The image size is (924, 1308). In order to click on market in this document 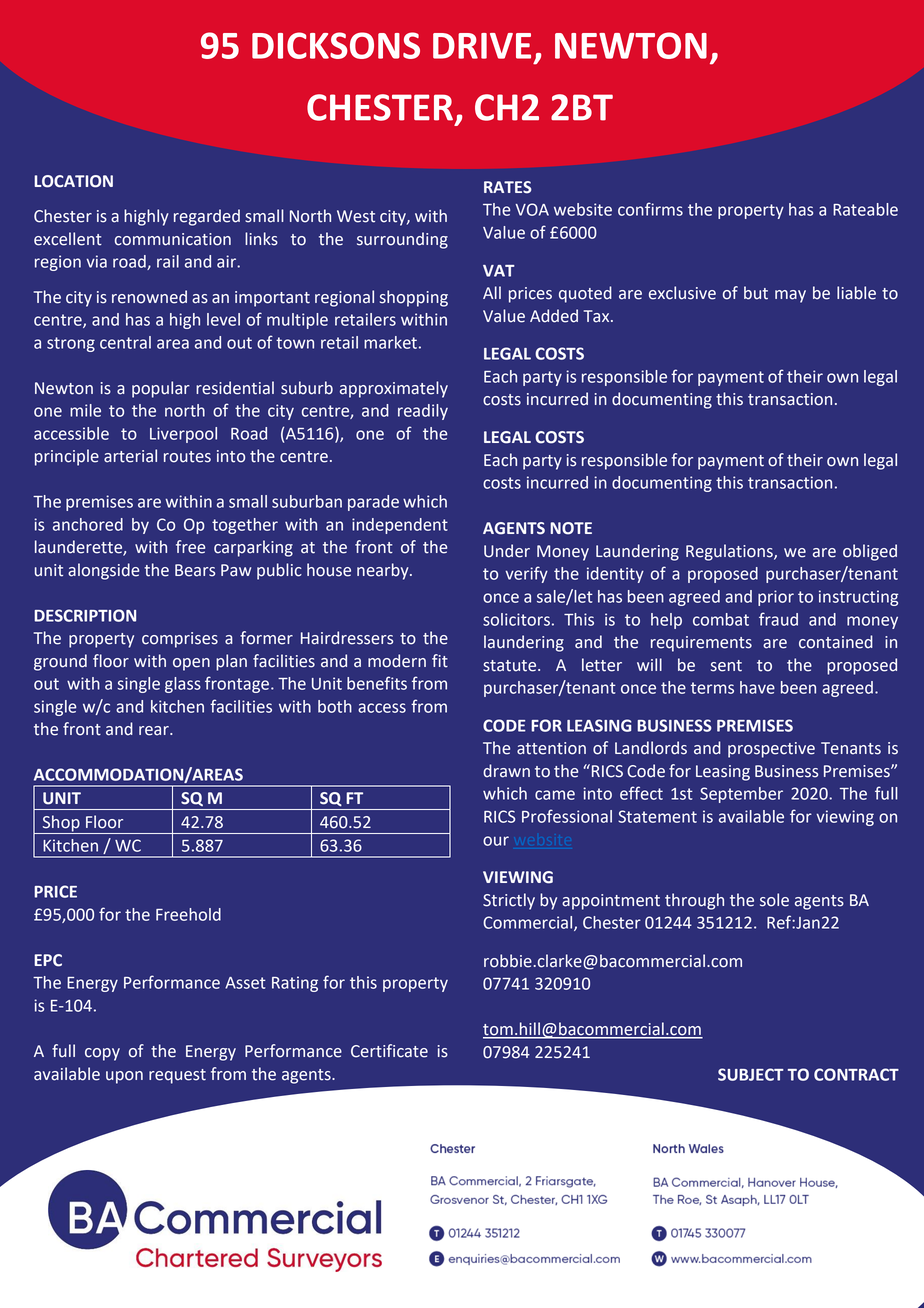, I will do `click(390, 342)`.
